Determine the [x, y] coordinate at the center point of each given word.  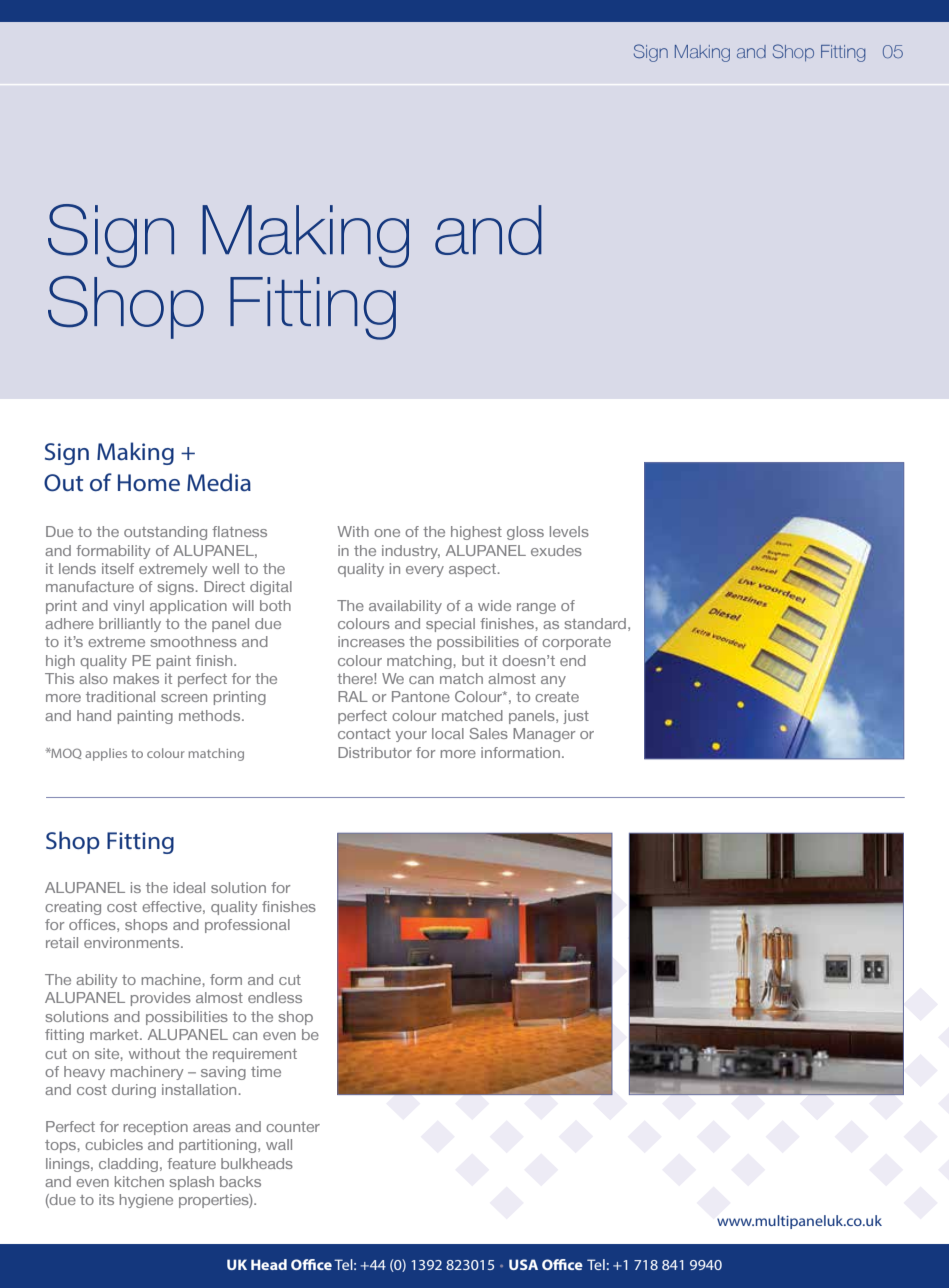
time [266, 1071]
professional [247, 926]
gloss [525, 533]
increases [371, 641]
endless [275, 997]
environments [133, 942]
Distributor [375, 752]
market [115, 1034]
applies [106, 754]
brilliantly [130, 625]
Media [219, 482]
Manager [544, 735]
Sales [489, 733]
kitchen [139, 1181]
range [536, 608]
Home [149, 482]
